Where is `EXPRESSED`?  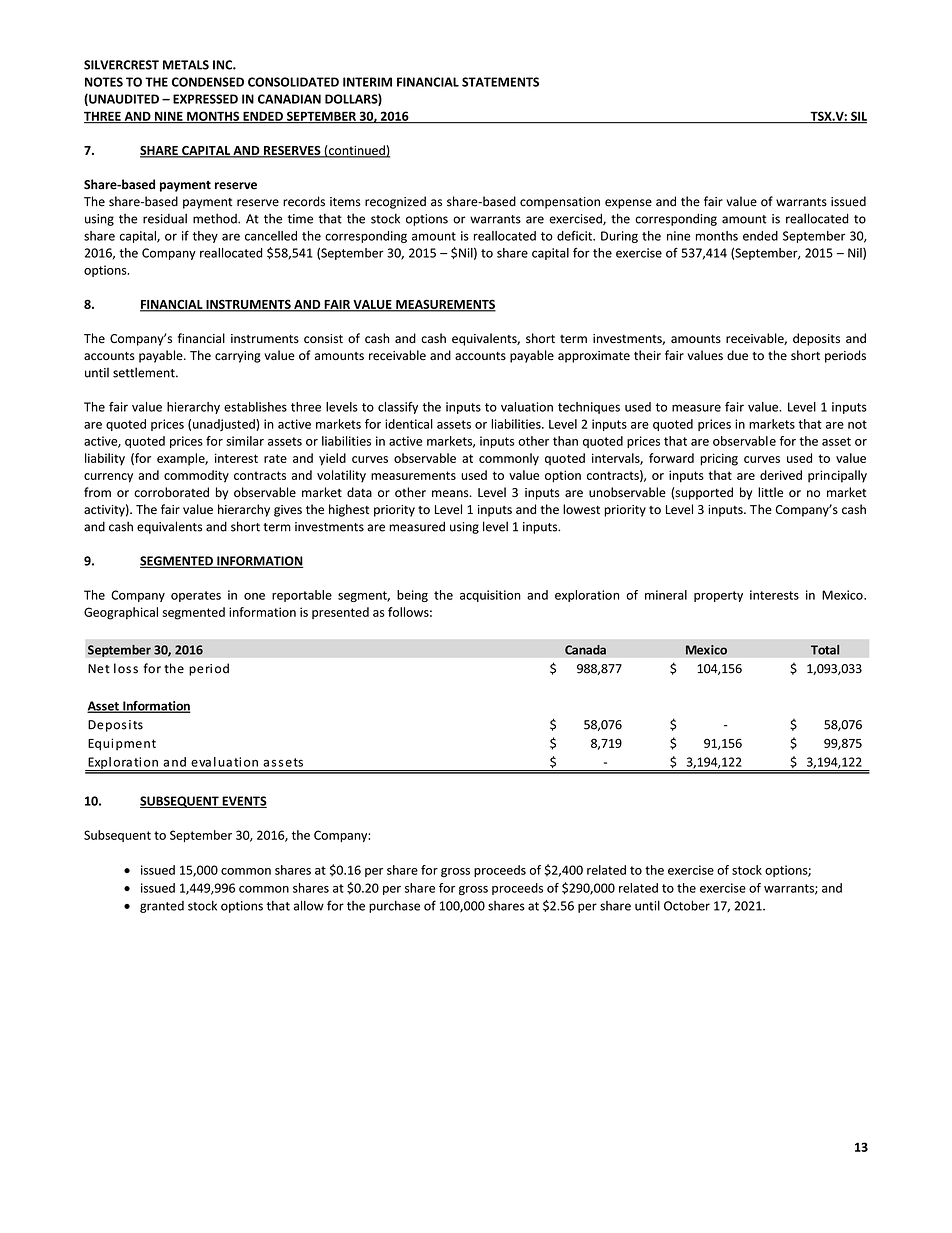
EXPRESSED is located at coordinates (205, 99).
